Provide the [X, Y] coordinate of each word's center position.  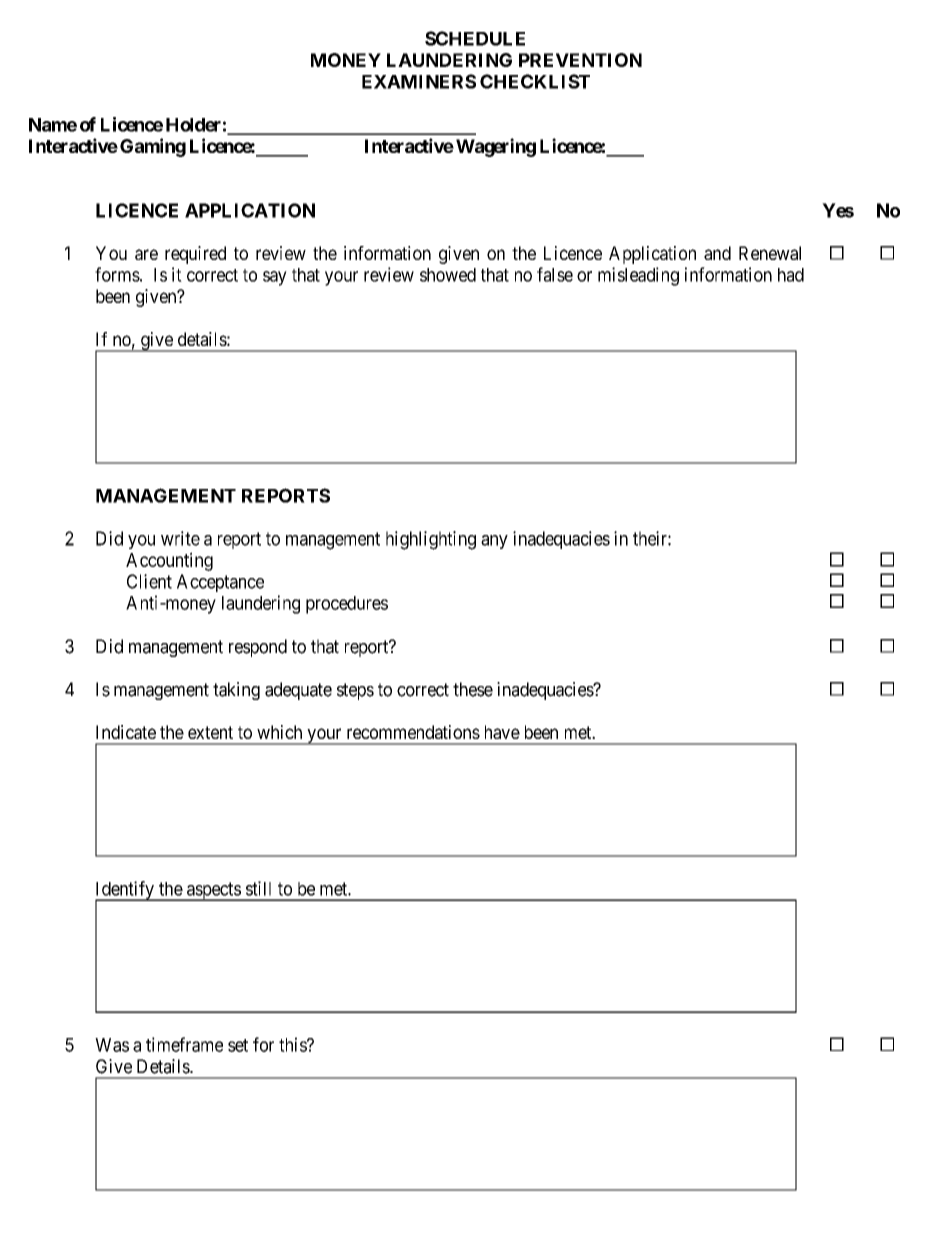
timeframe [184, 1044]
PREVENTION [580, 60]
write [180, 538]
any [494, 542]
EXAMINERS [419, 81]
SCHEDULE [475, 38]
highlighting [431, 540]
